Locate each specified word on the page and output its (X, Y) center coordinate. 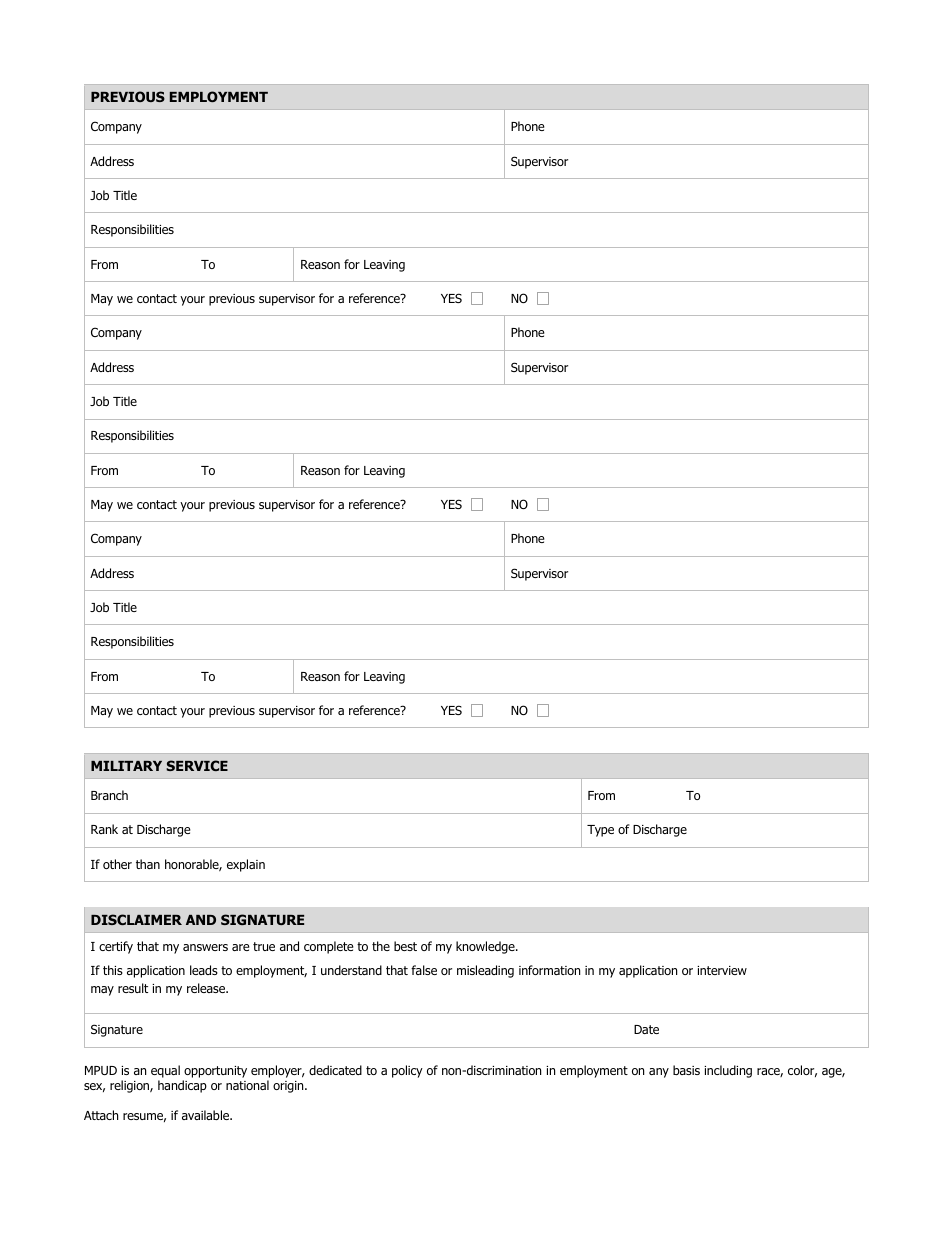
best (405, 946)
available (207, 1115)
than (148, 864)
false (424, 970)
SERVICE (197, 765)
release (207, 988)
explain (246, 865)
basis (686, 1070)
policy (407, 1071)
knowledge (486, 947)
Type (600, 831)
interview (722, 970)
